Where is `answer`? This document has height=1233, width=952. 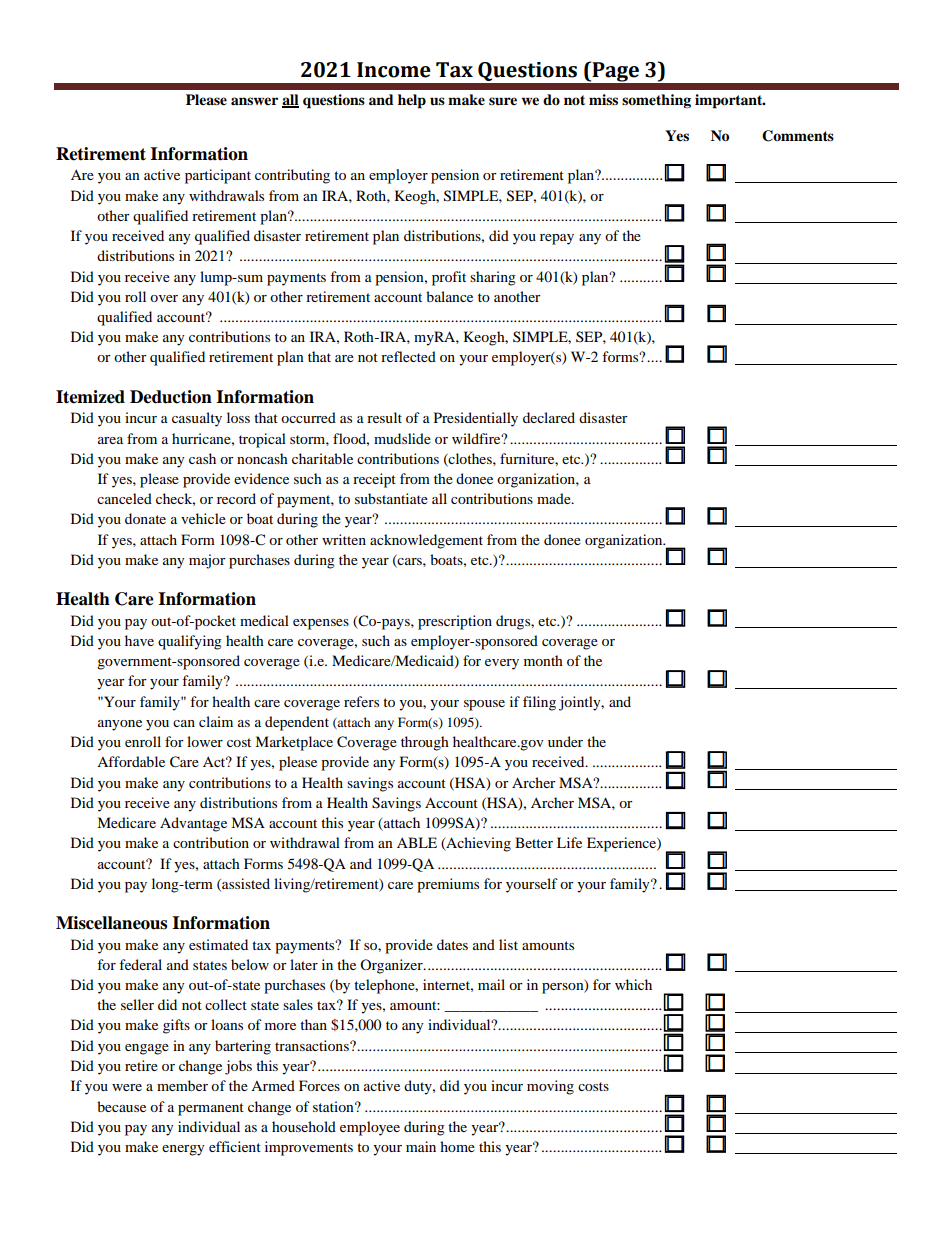 answer is located at coordinates (254, 101).
